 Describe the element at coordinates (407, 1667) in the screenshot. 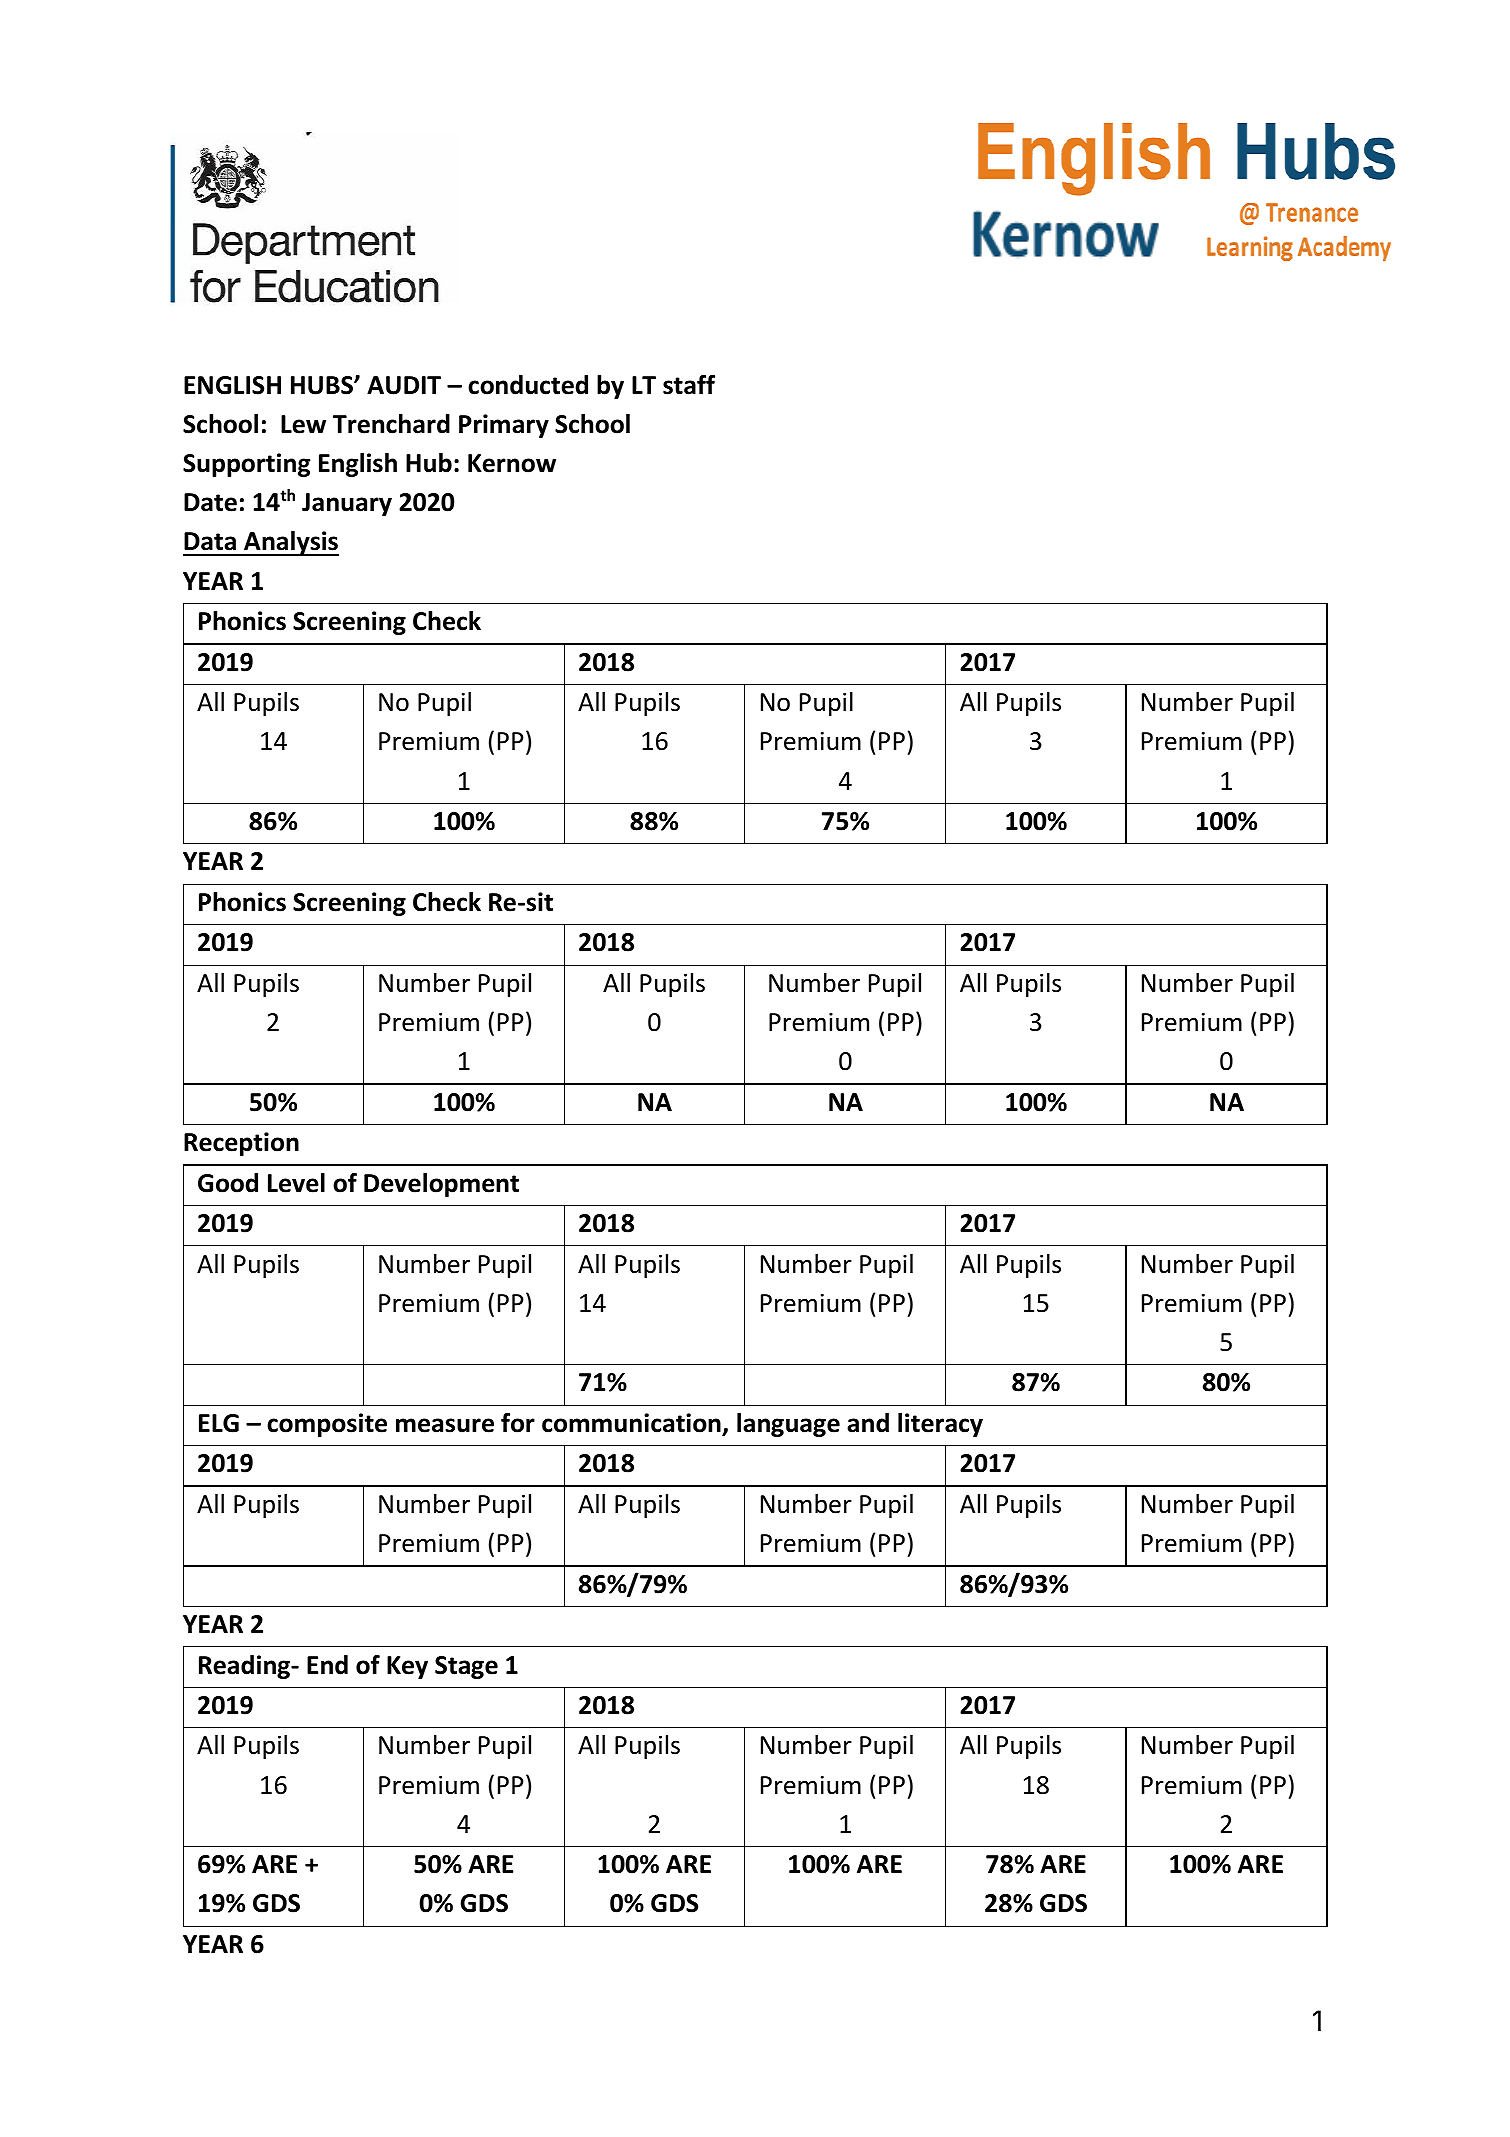

I see `Key` at that location.
